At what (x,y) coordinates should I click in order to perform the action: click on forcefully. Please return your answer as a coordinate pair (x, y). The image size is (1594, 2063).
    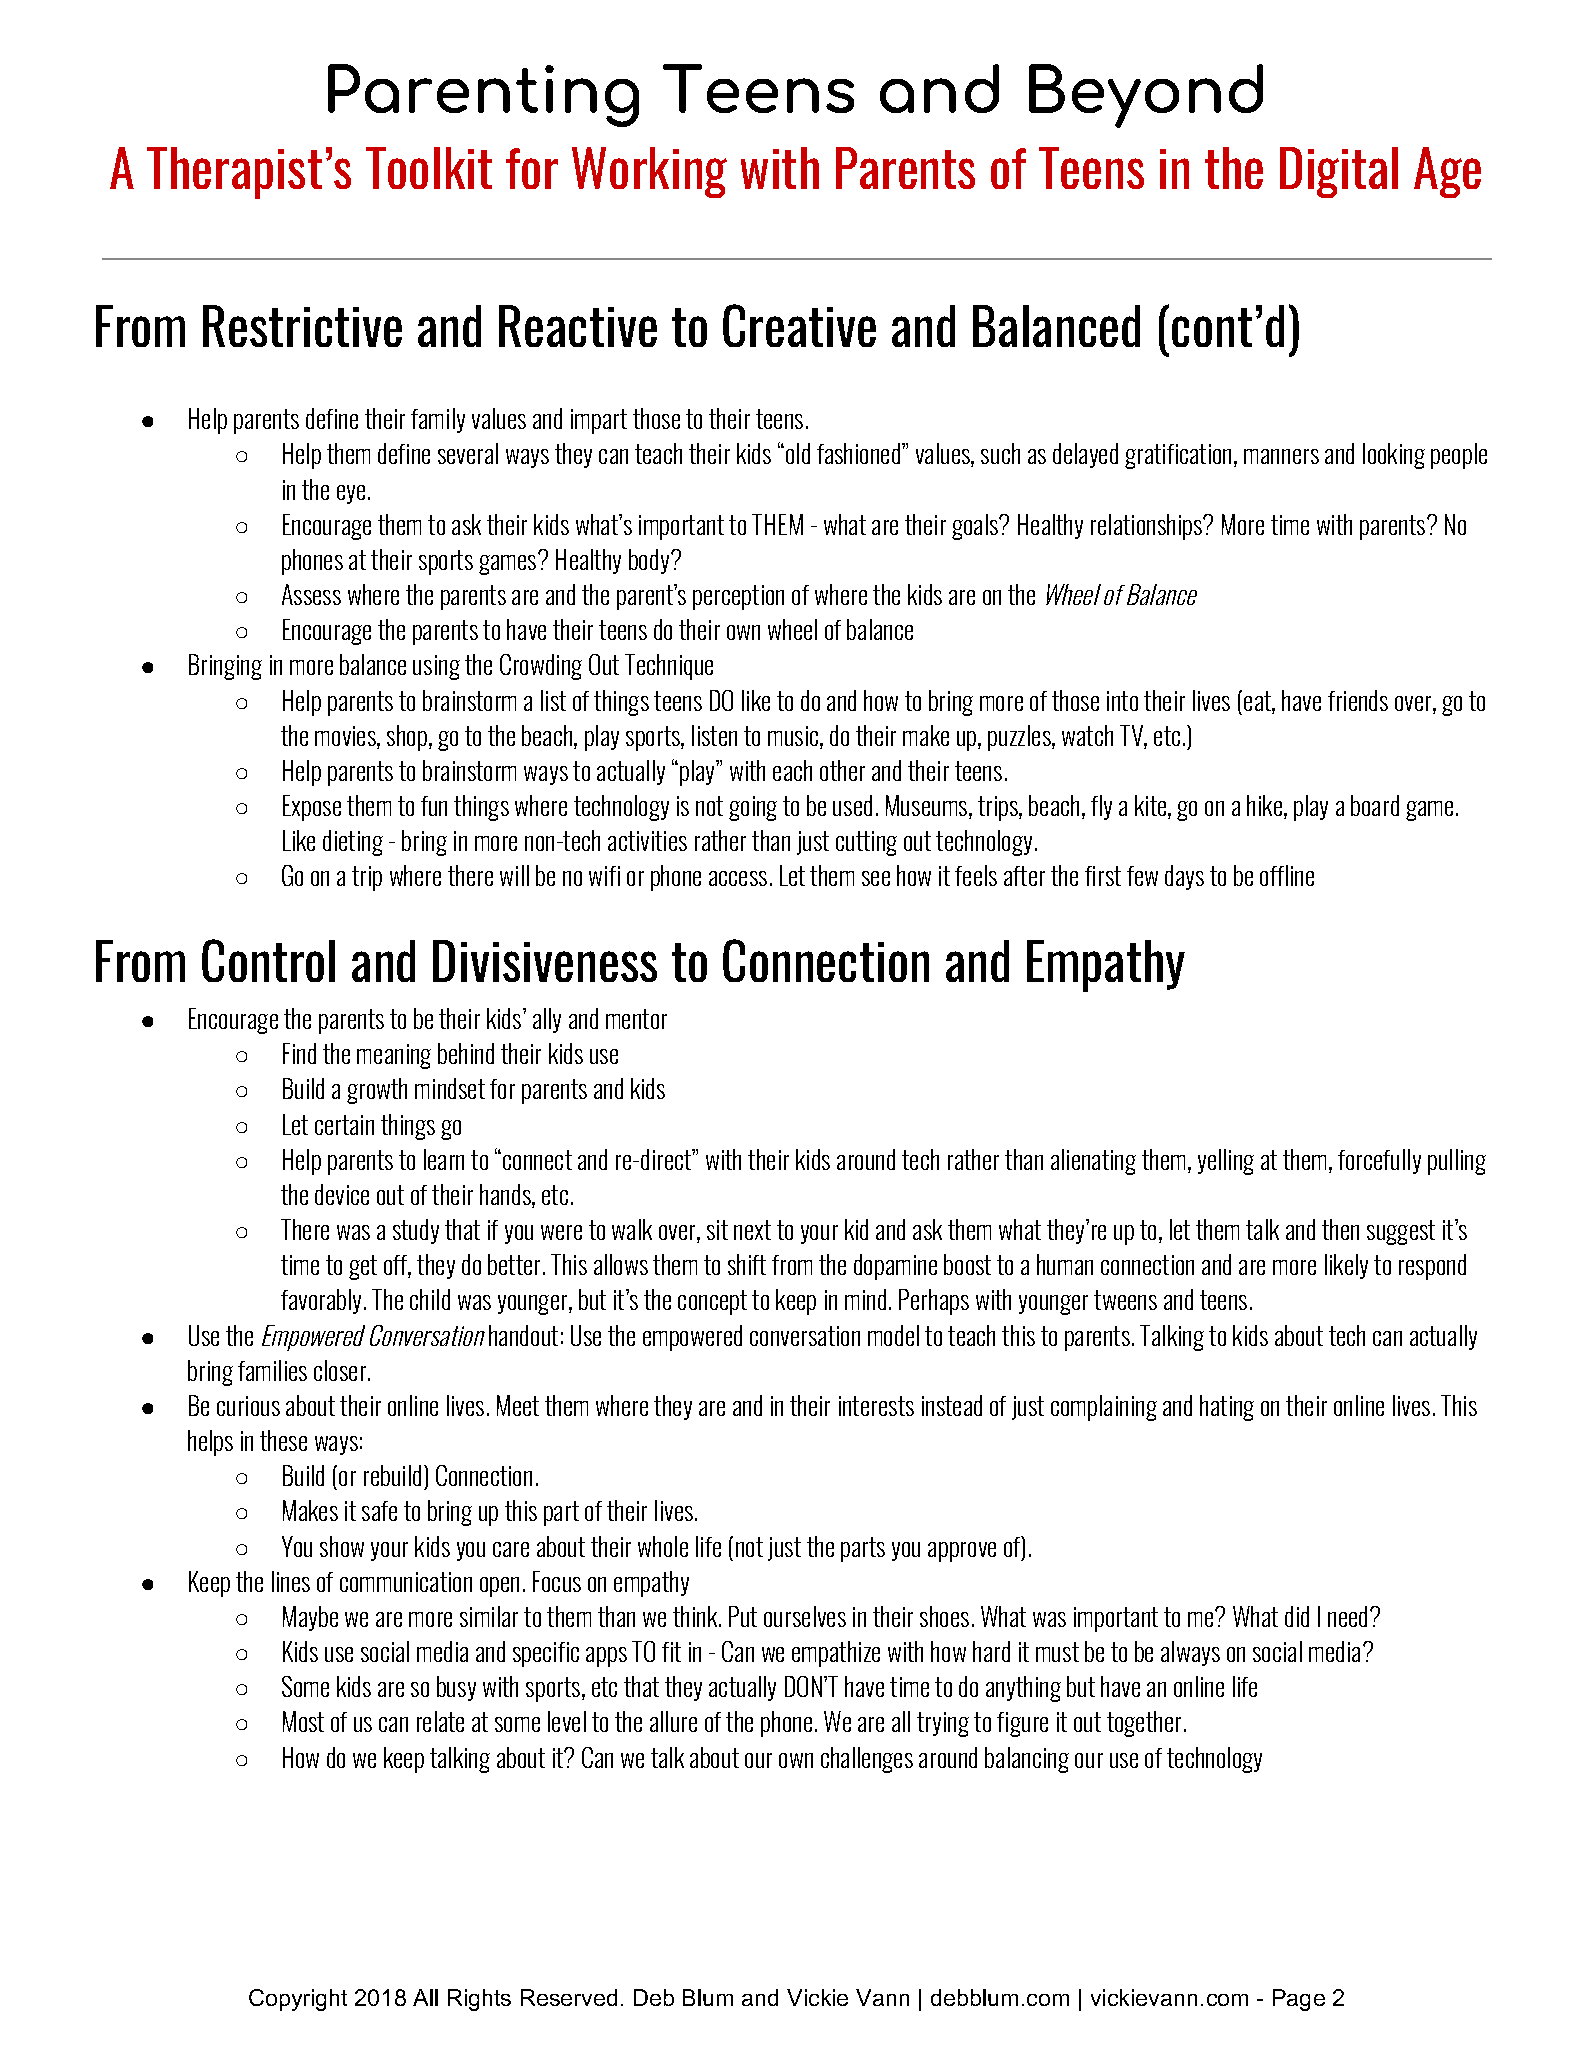
    Looking at the image, I should click on (1379, 1161).
